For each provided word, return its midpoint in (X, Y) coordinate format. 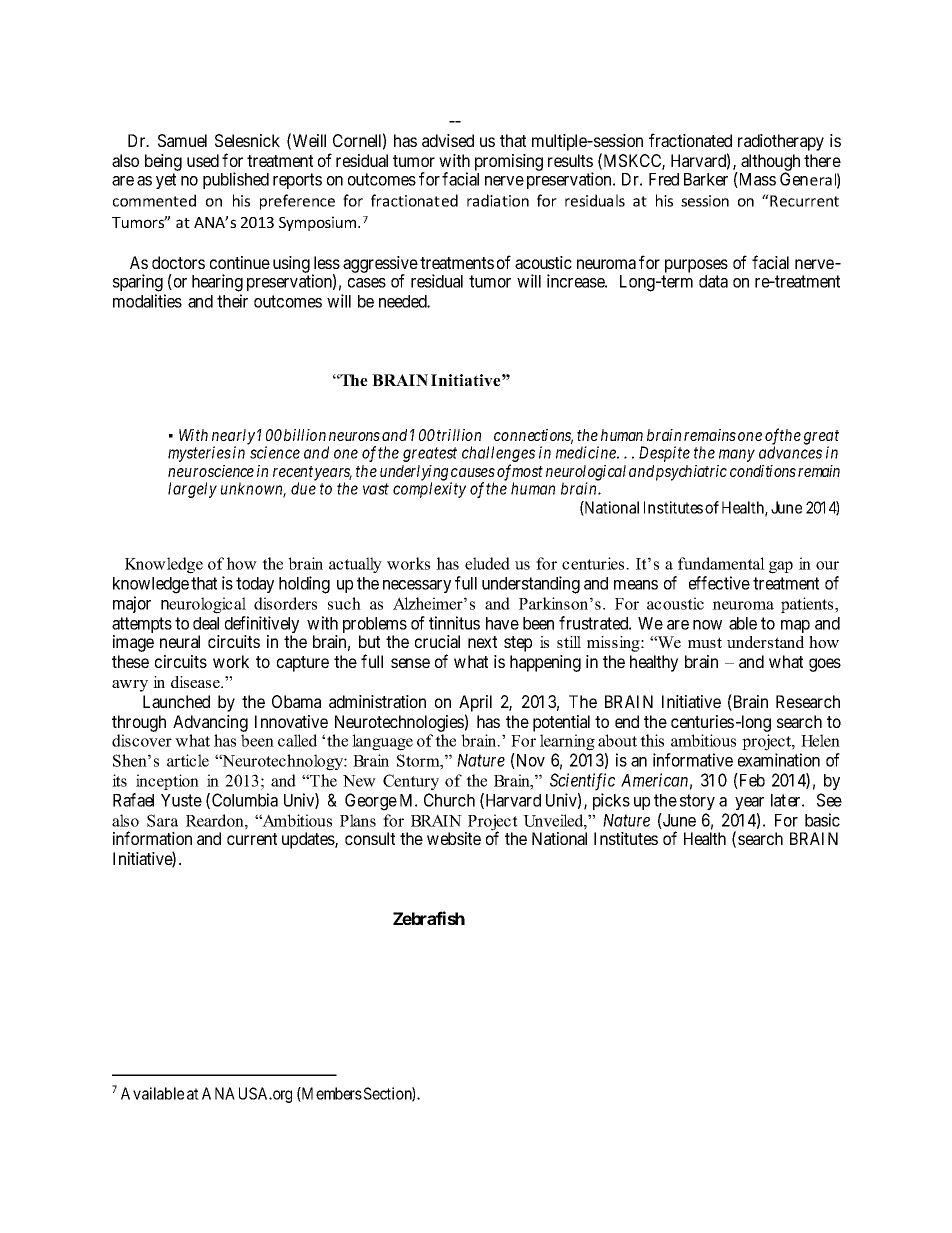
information (152, 838)
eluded (487, 563)
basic (822, 820)
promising (509, 162)
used (203, 160)
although (770, 163)
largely (192, 490)
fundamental (721, 563)
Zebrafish (429, 918)
